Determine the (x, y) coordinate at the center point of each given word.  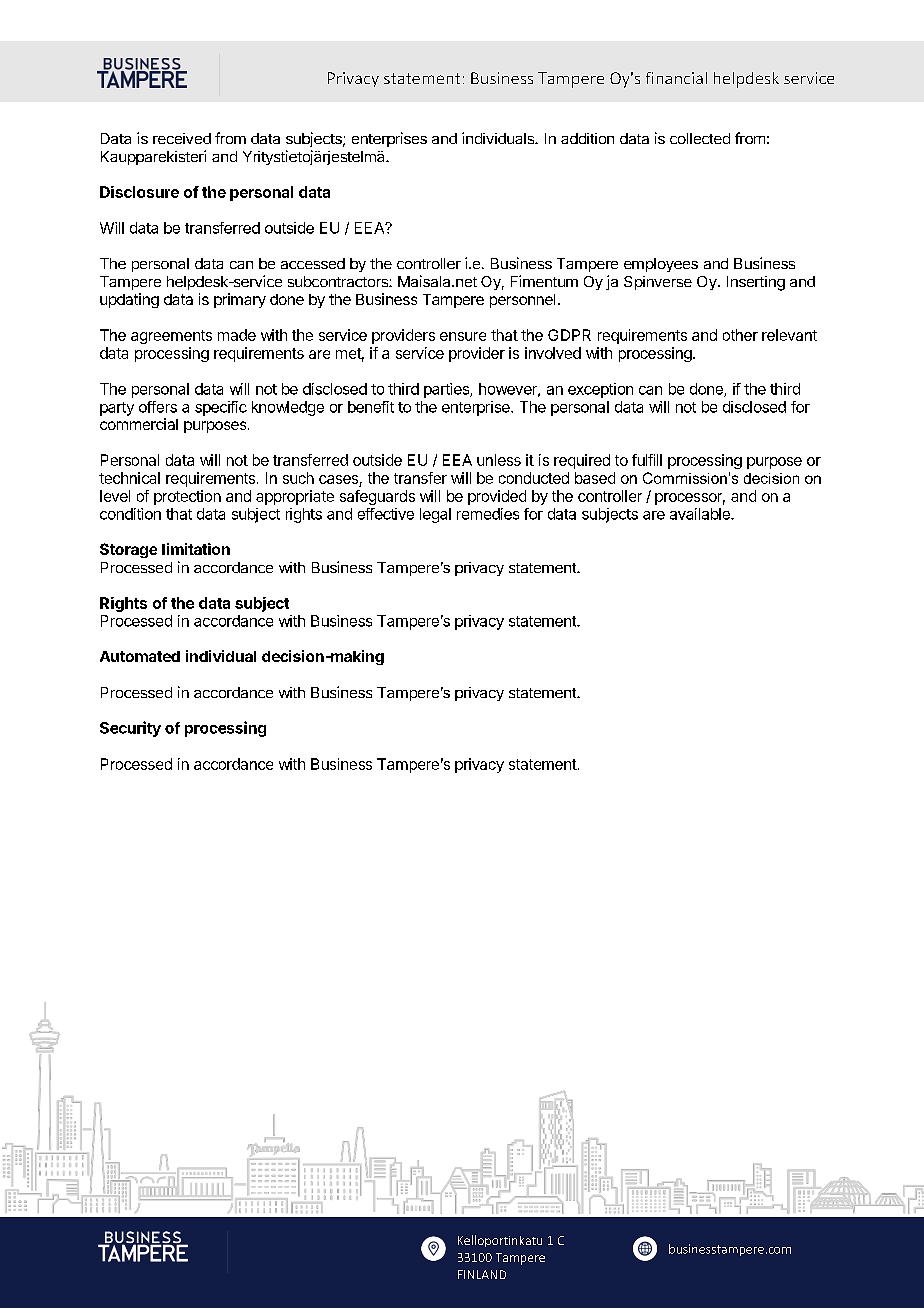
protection (187, 497)
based (595, 478)
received (182, 138)
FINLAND (482, 1274)
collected (700, 138)
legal (435, 515)
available (701, 514)
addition (587, 138)
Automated (140, 656)
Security (130, 729)
